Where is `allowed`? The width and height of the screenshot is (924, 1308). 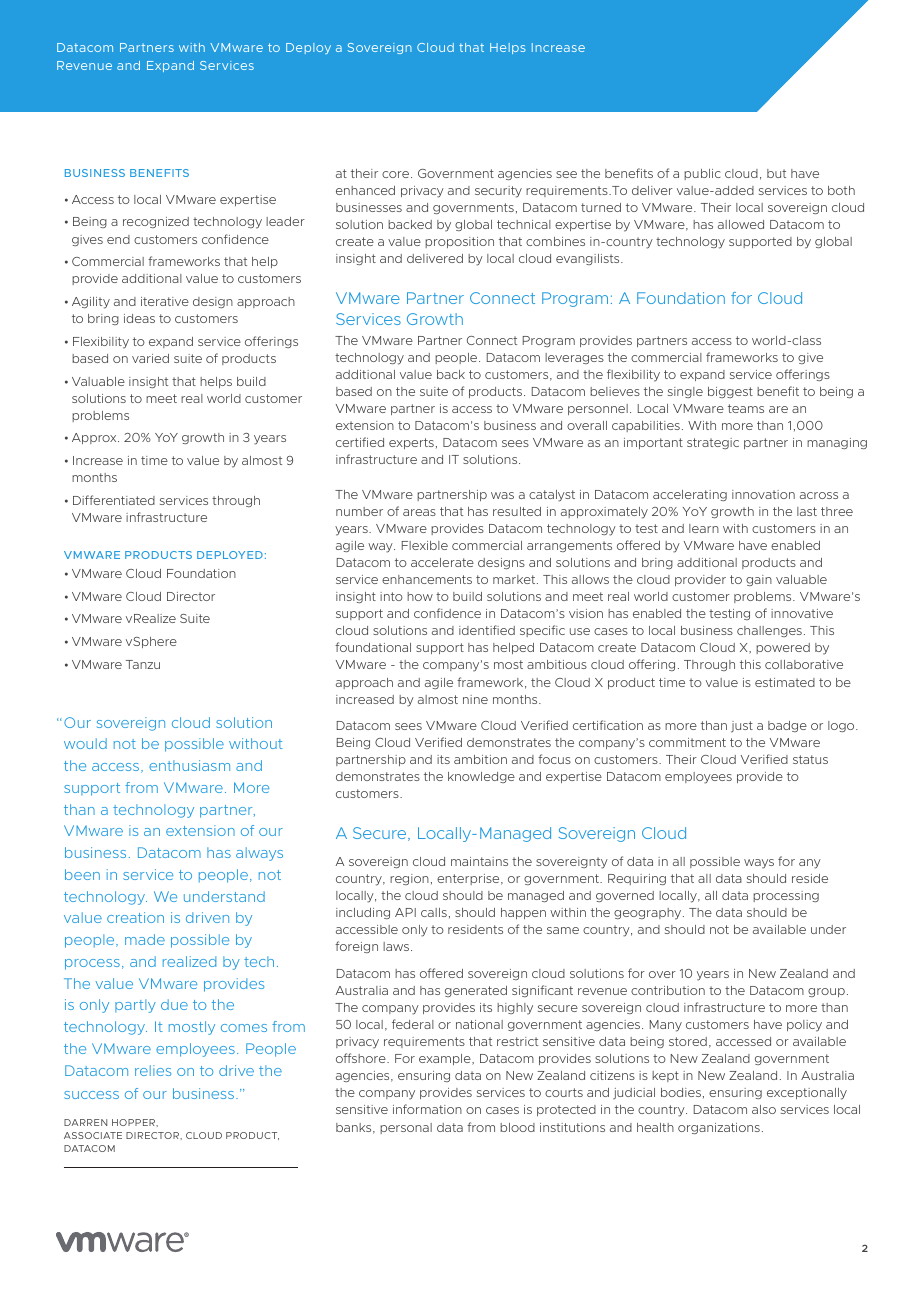 allowed is located at coordinates (741, 224).
